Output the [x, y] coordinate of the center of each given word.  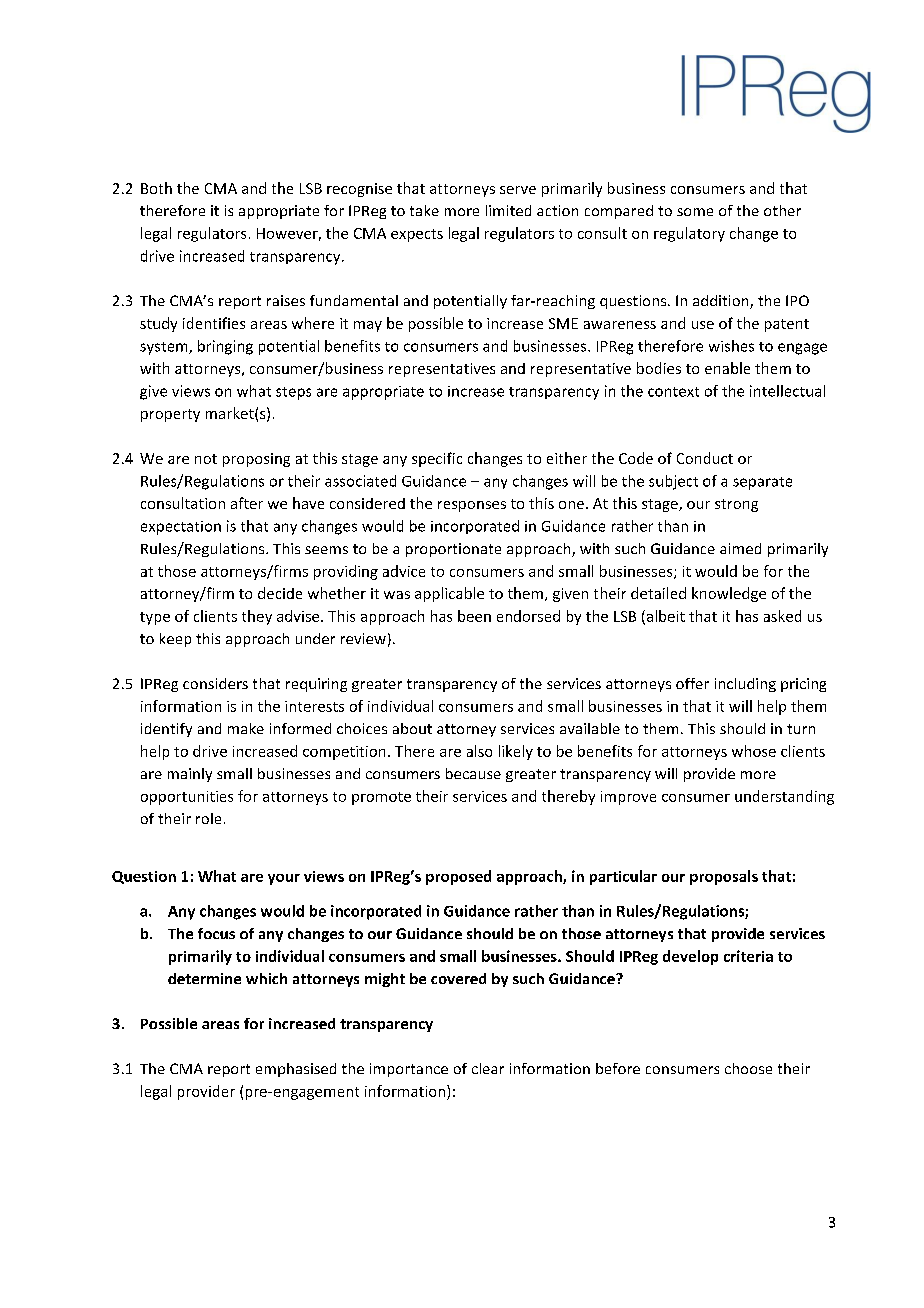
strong [736, 505]
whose [754, 751]
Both [156, 188]
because [473, 773]
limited [508, 210]
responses [472, 506]
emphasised [296, 1070]
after [247, 503]
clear [488, 1068]
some [695, 212]
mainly [190, 775]
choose [748, 1068]
